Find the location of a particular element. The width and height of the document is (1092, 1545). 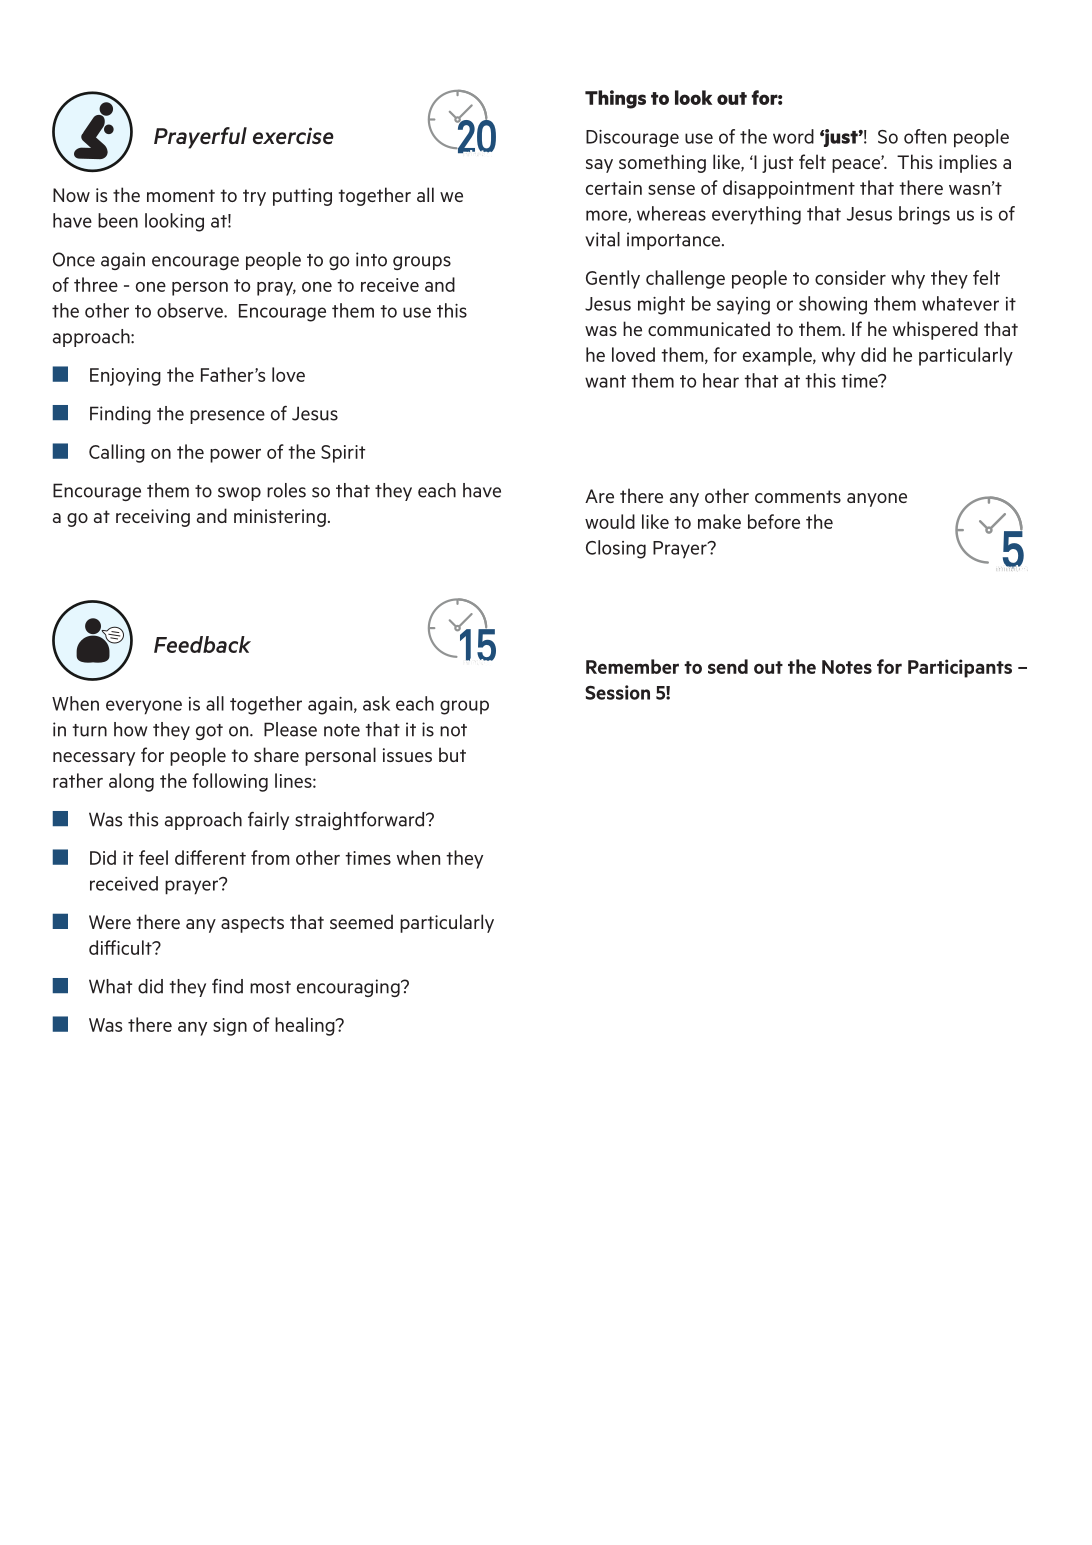

seemed is located at coordinates (361, 921).
